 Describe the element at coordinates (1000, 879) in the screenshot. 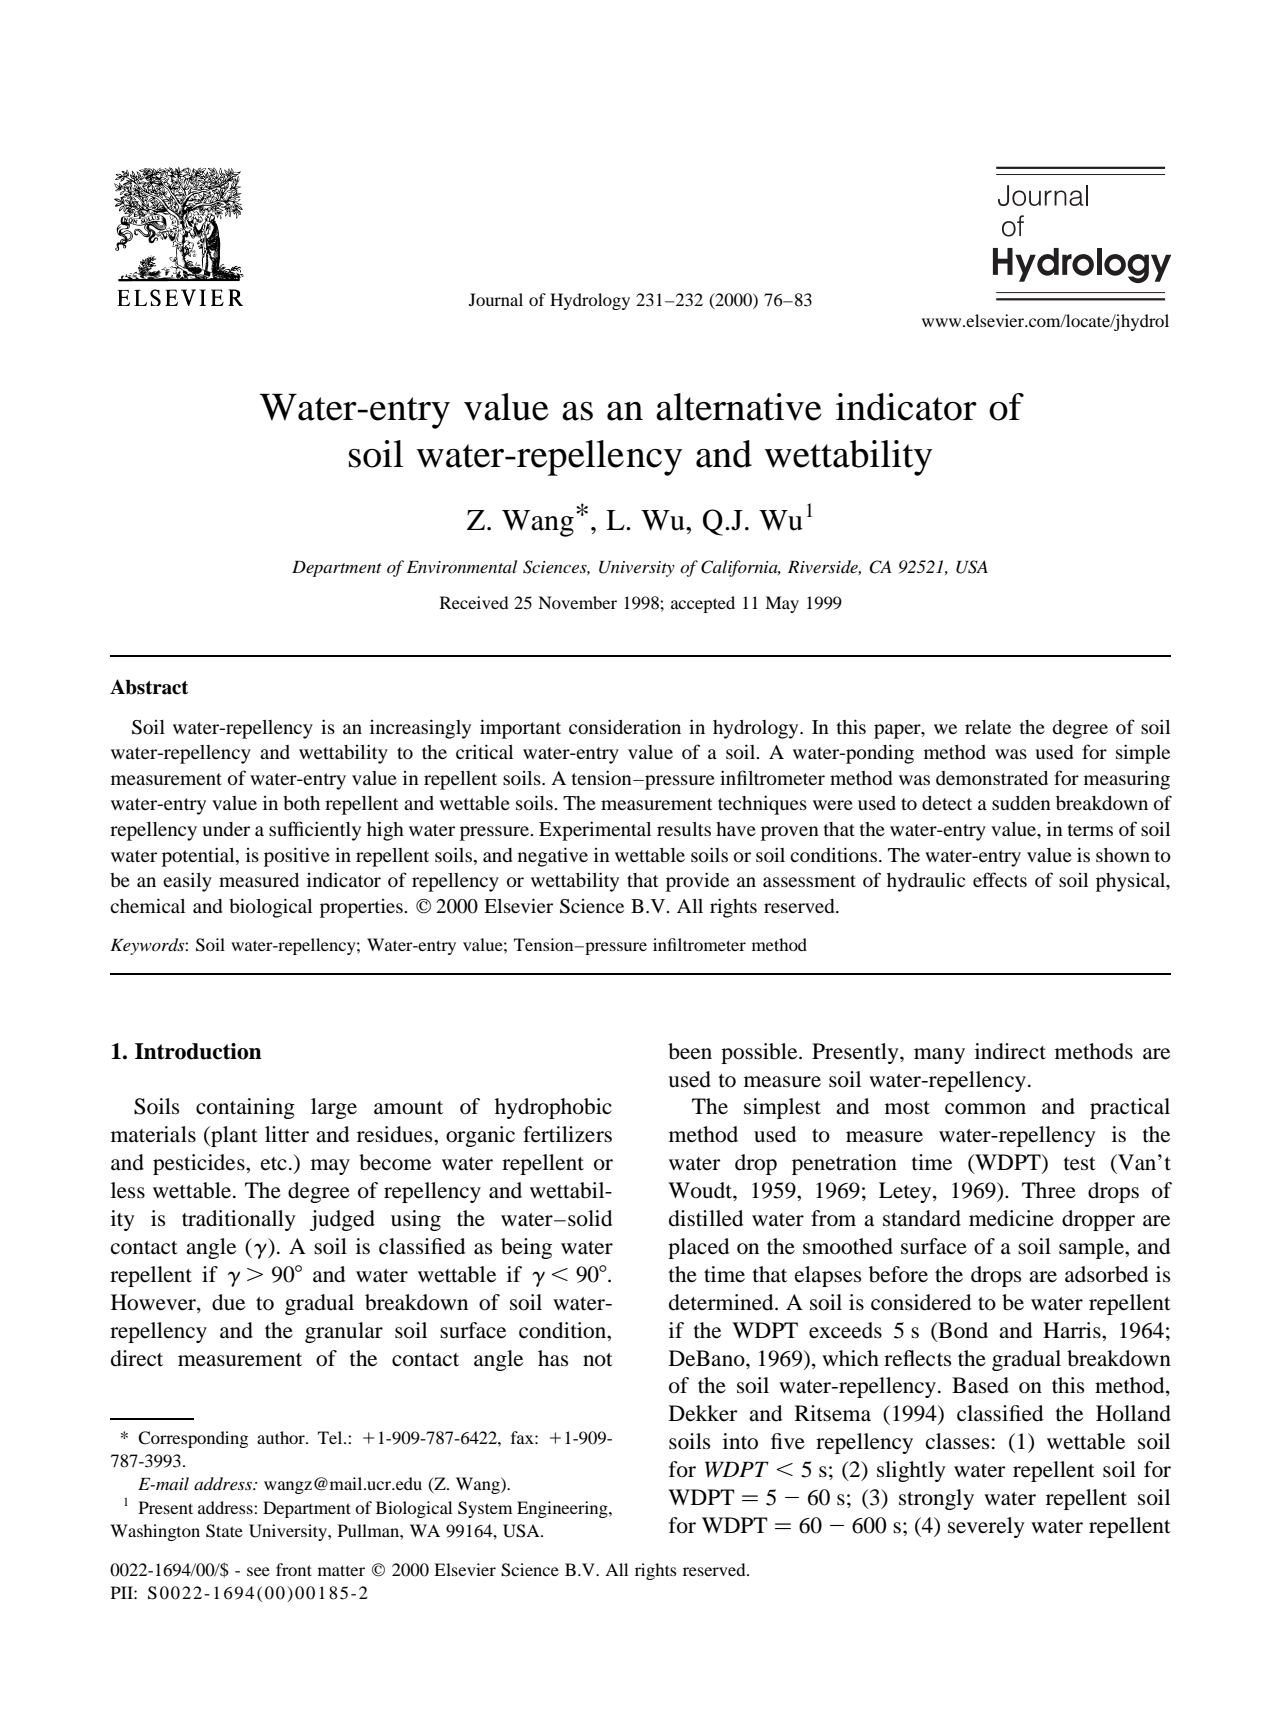

I see `effects` at that location.
